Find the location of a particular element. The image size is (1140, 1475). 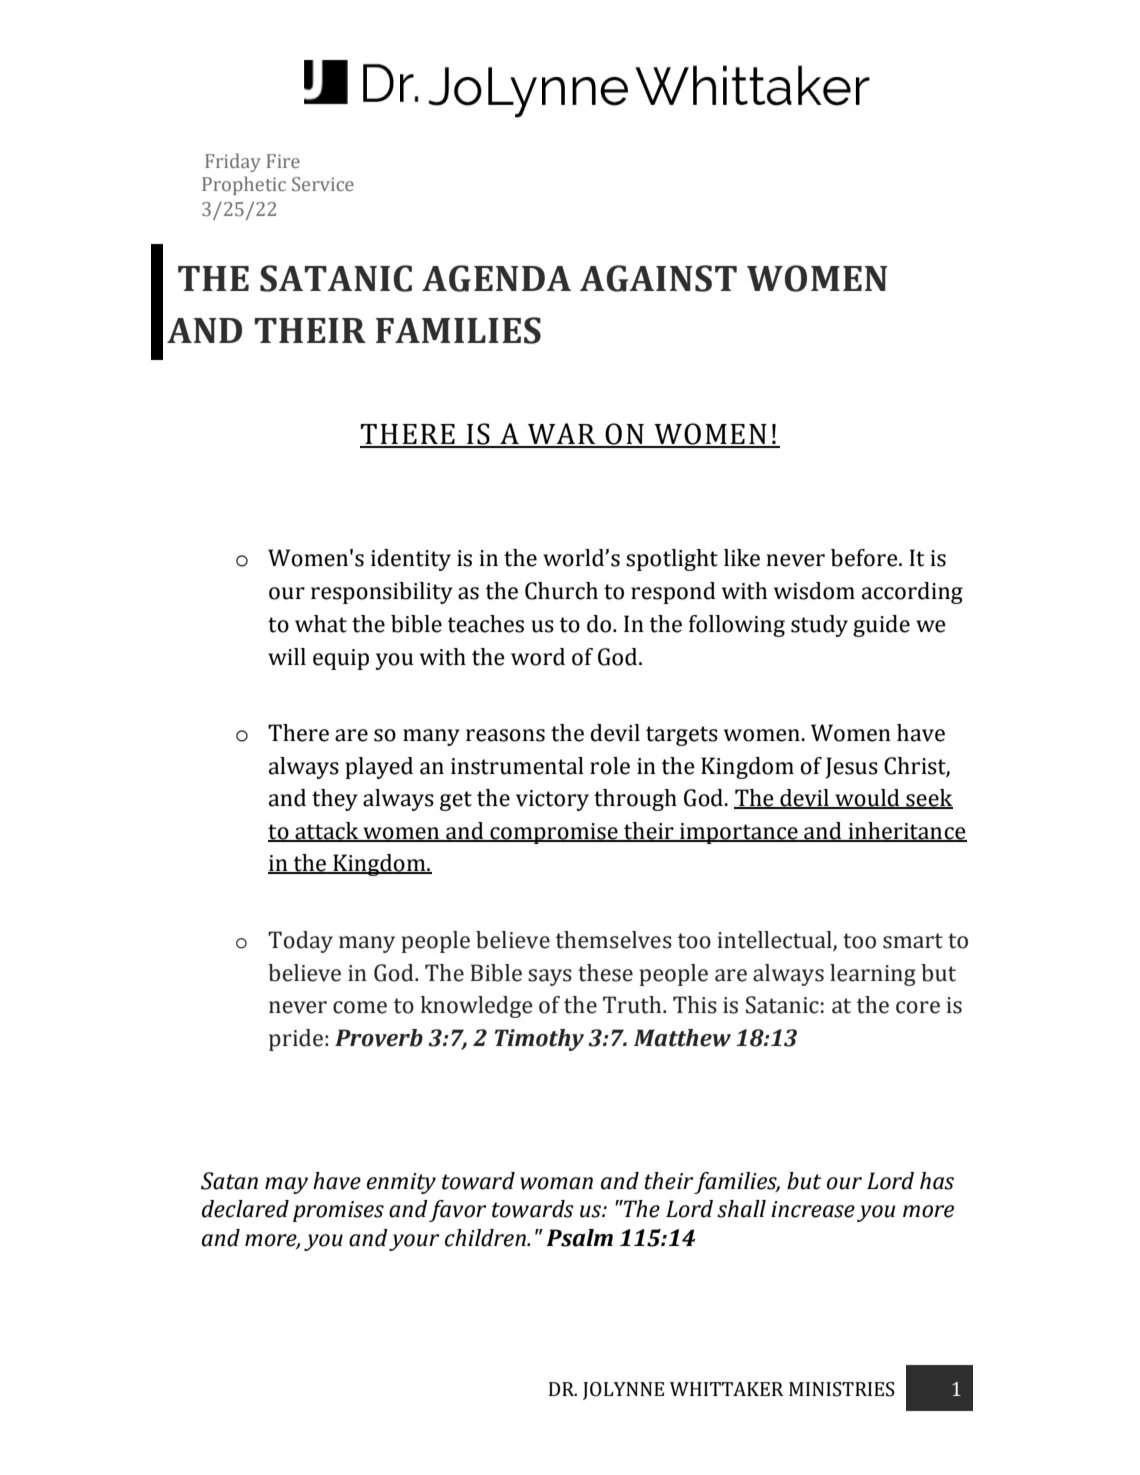

AGENDA is located at coordinates (496, 278).
